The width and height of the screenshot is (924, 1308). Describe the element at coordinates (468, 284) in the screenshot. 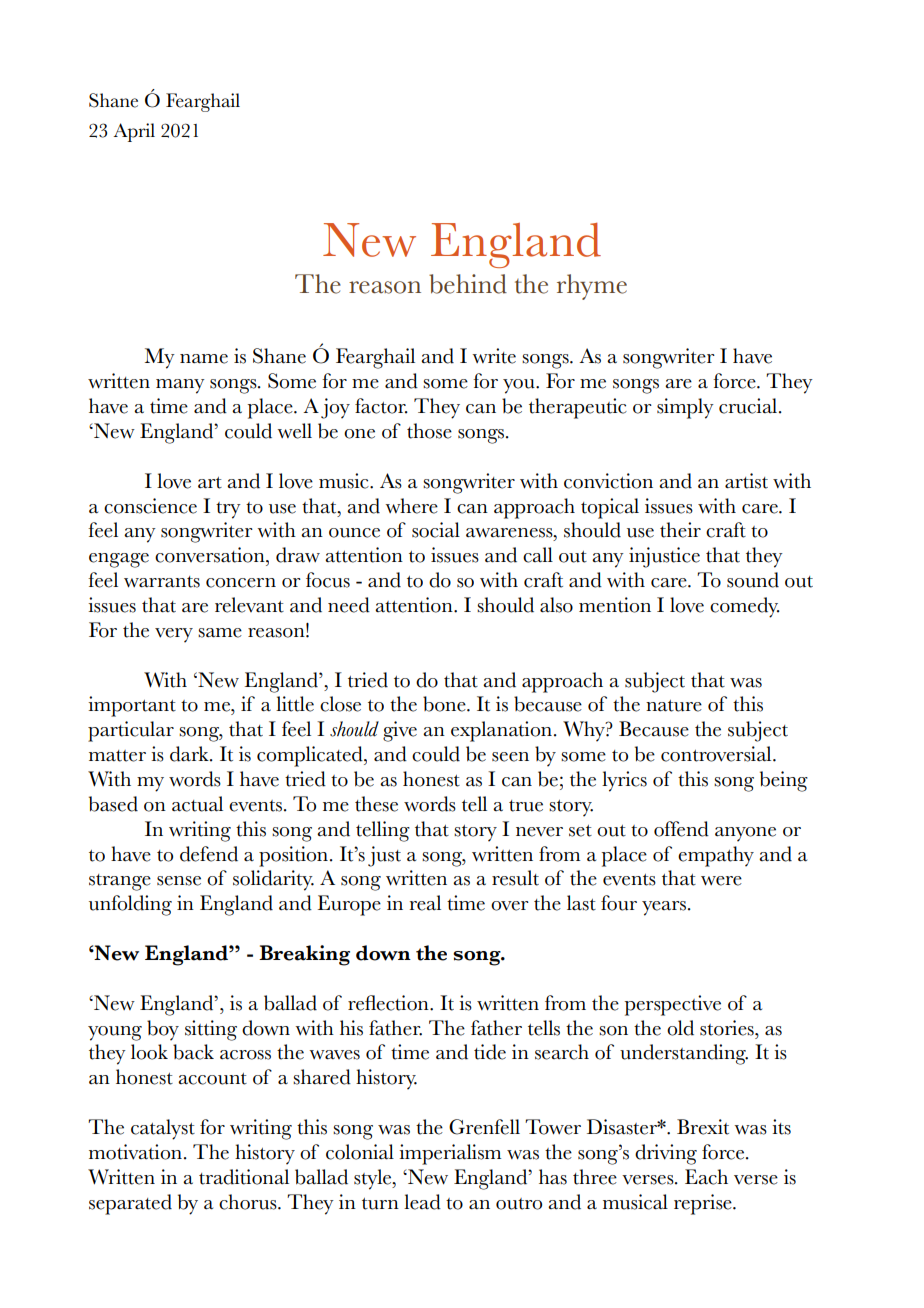

I see `behind` at that location.
